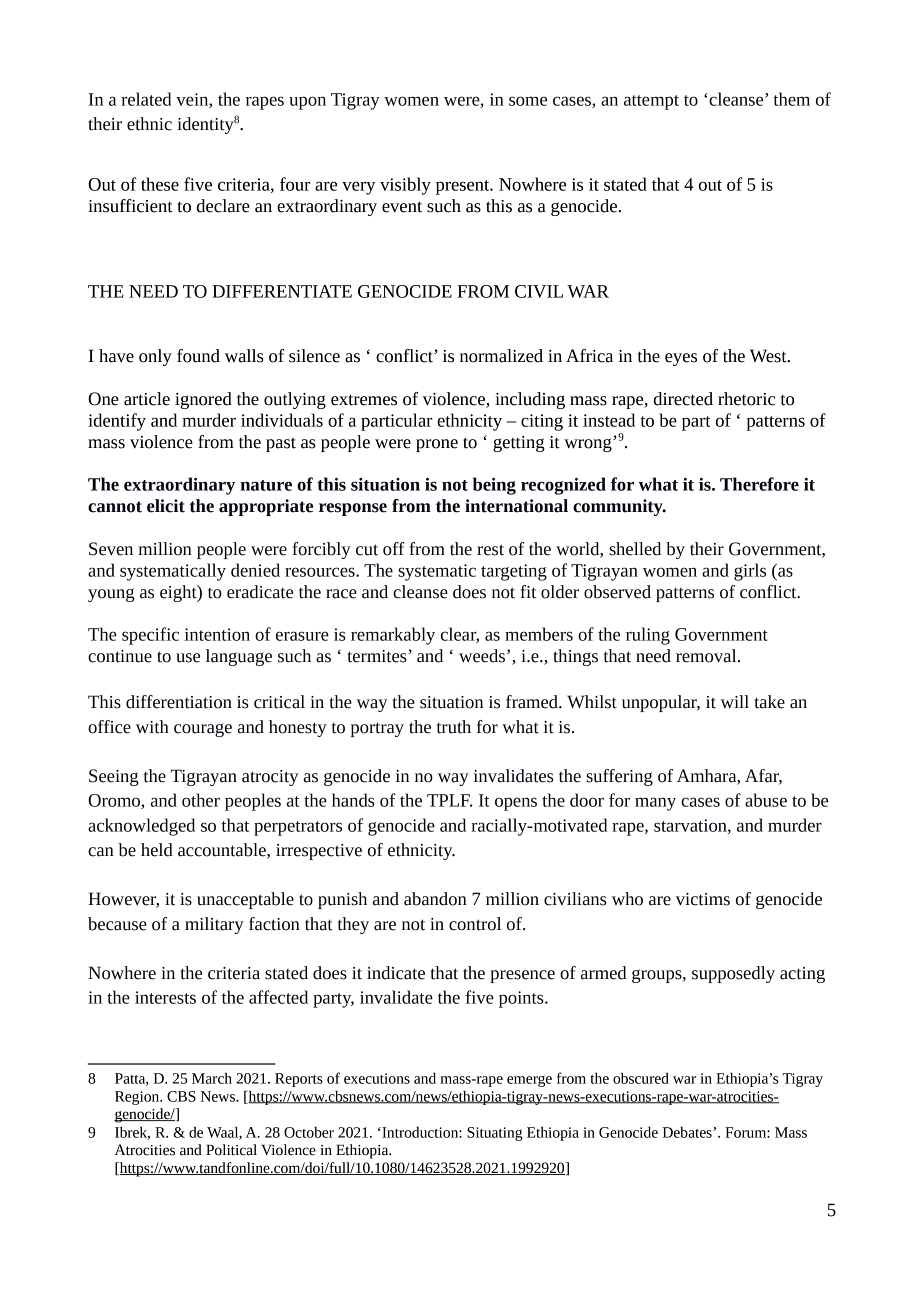 This screenshot has width=924, height=1308. What do you see at coordinates (201, 800) in the screenshot?
I see `other` at bounding box center [201, 800].
